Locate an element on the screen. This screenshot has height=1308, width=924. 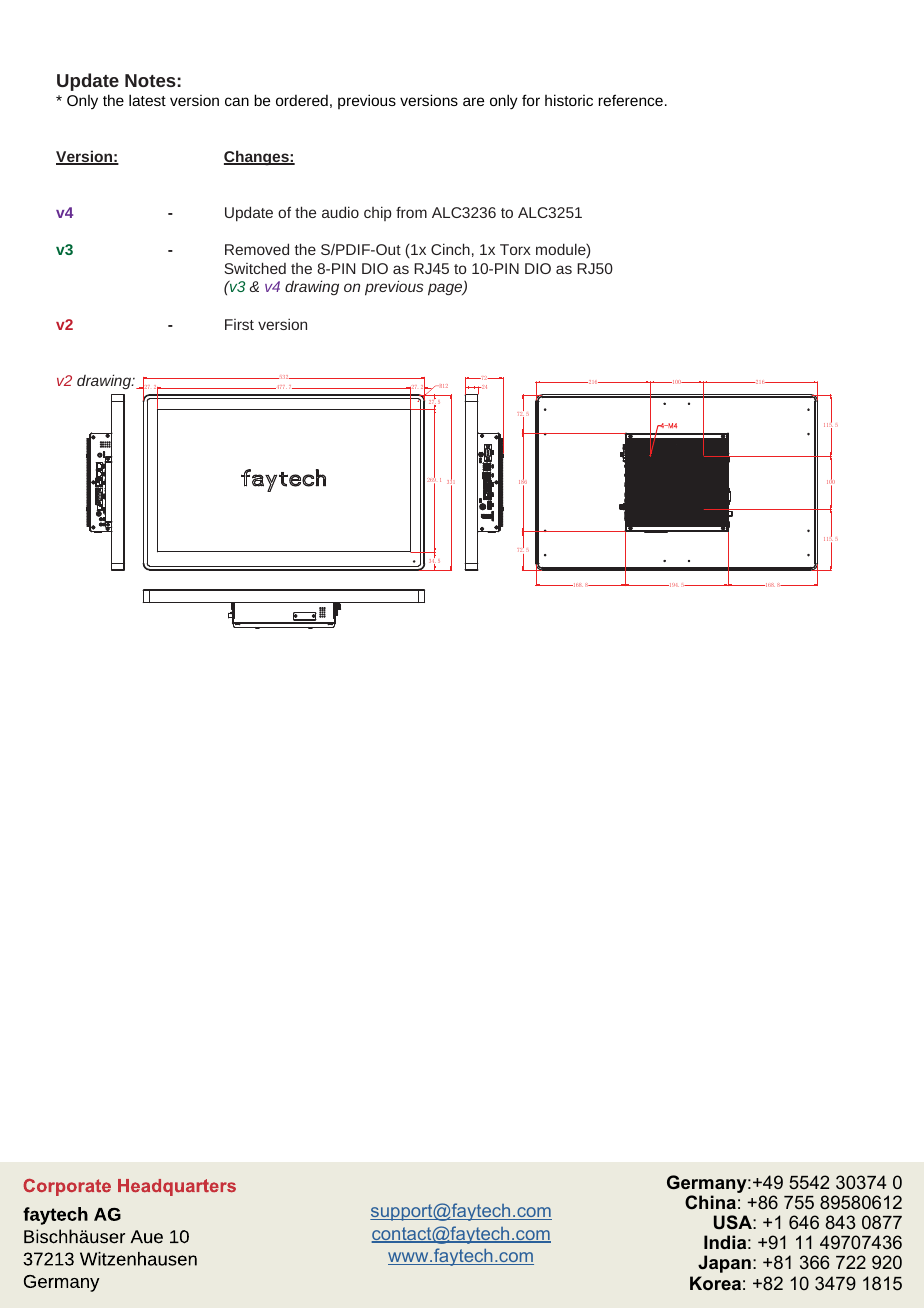
Removed is located at coordinates (257, 249).
